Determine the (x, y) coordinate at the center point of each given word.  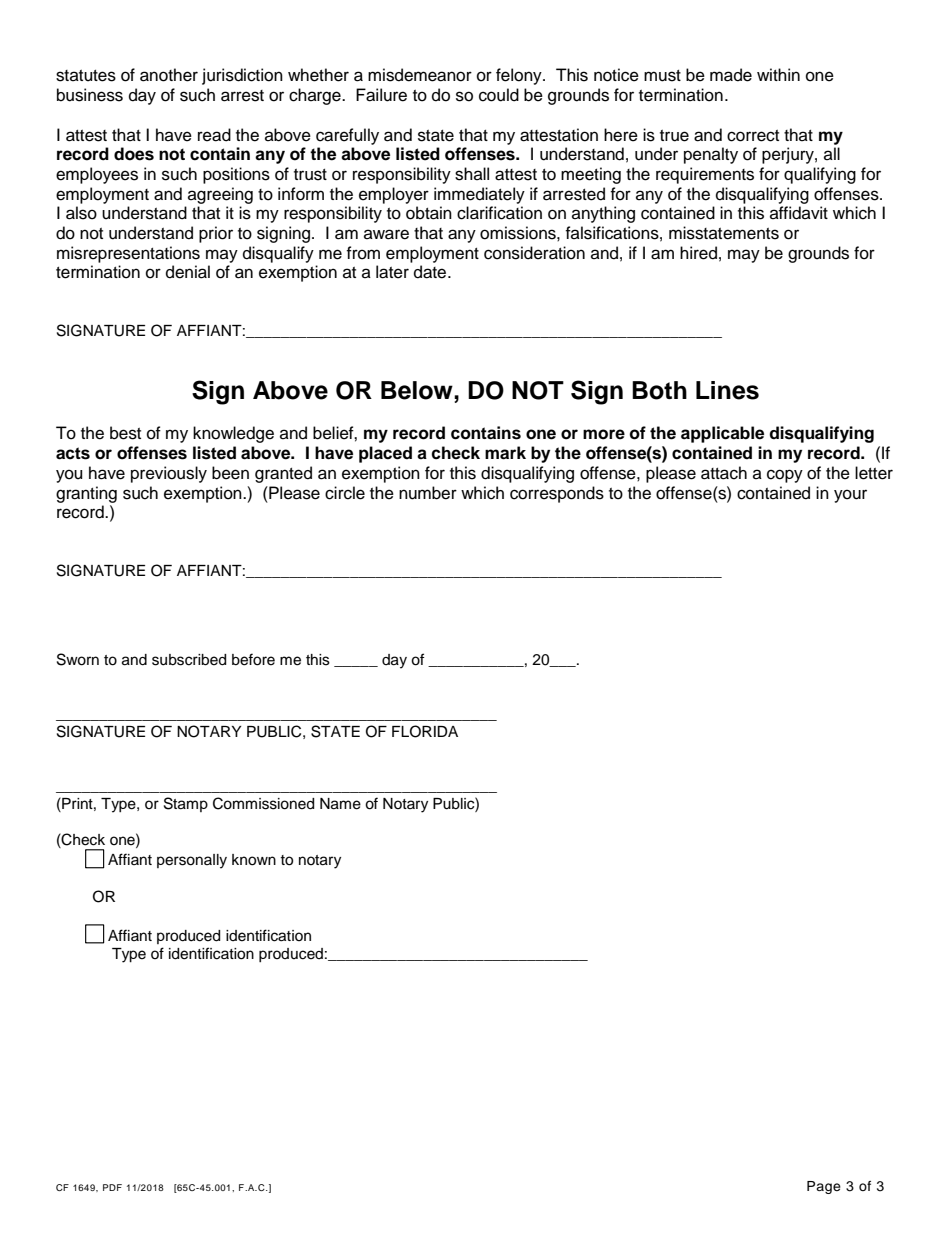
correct (753, 136)
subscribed (189, 660)
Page (824, 1187)
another (169, 75)
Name (340, 804)
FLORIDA (425, 731)
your (850, 496)
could (499, 95)
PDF (112, 1187)
